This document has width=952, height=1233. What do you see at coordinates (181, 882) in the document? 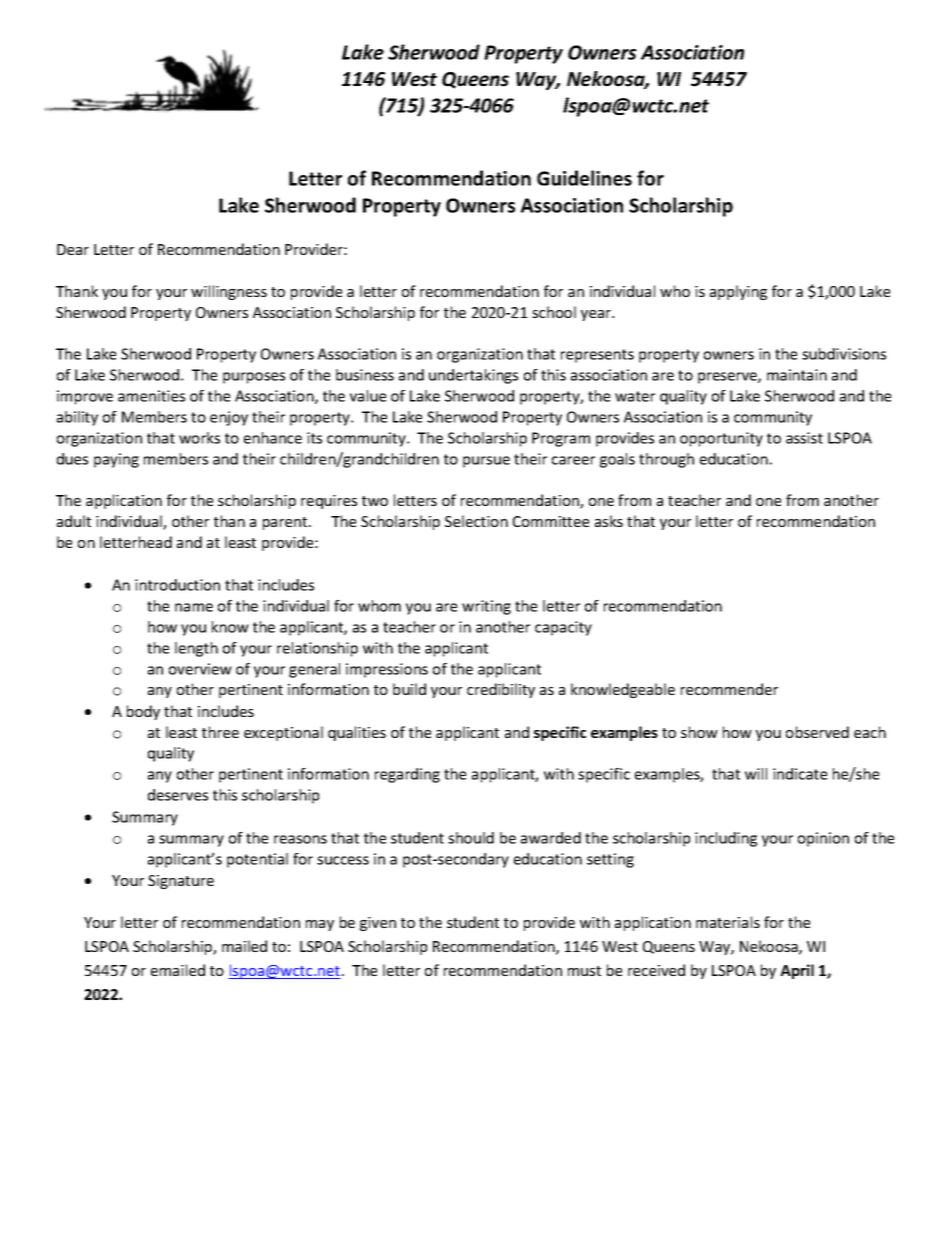
I see `Signature` at bounding box center [181, 882].
